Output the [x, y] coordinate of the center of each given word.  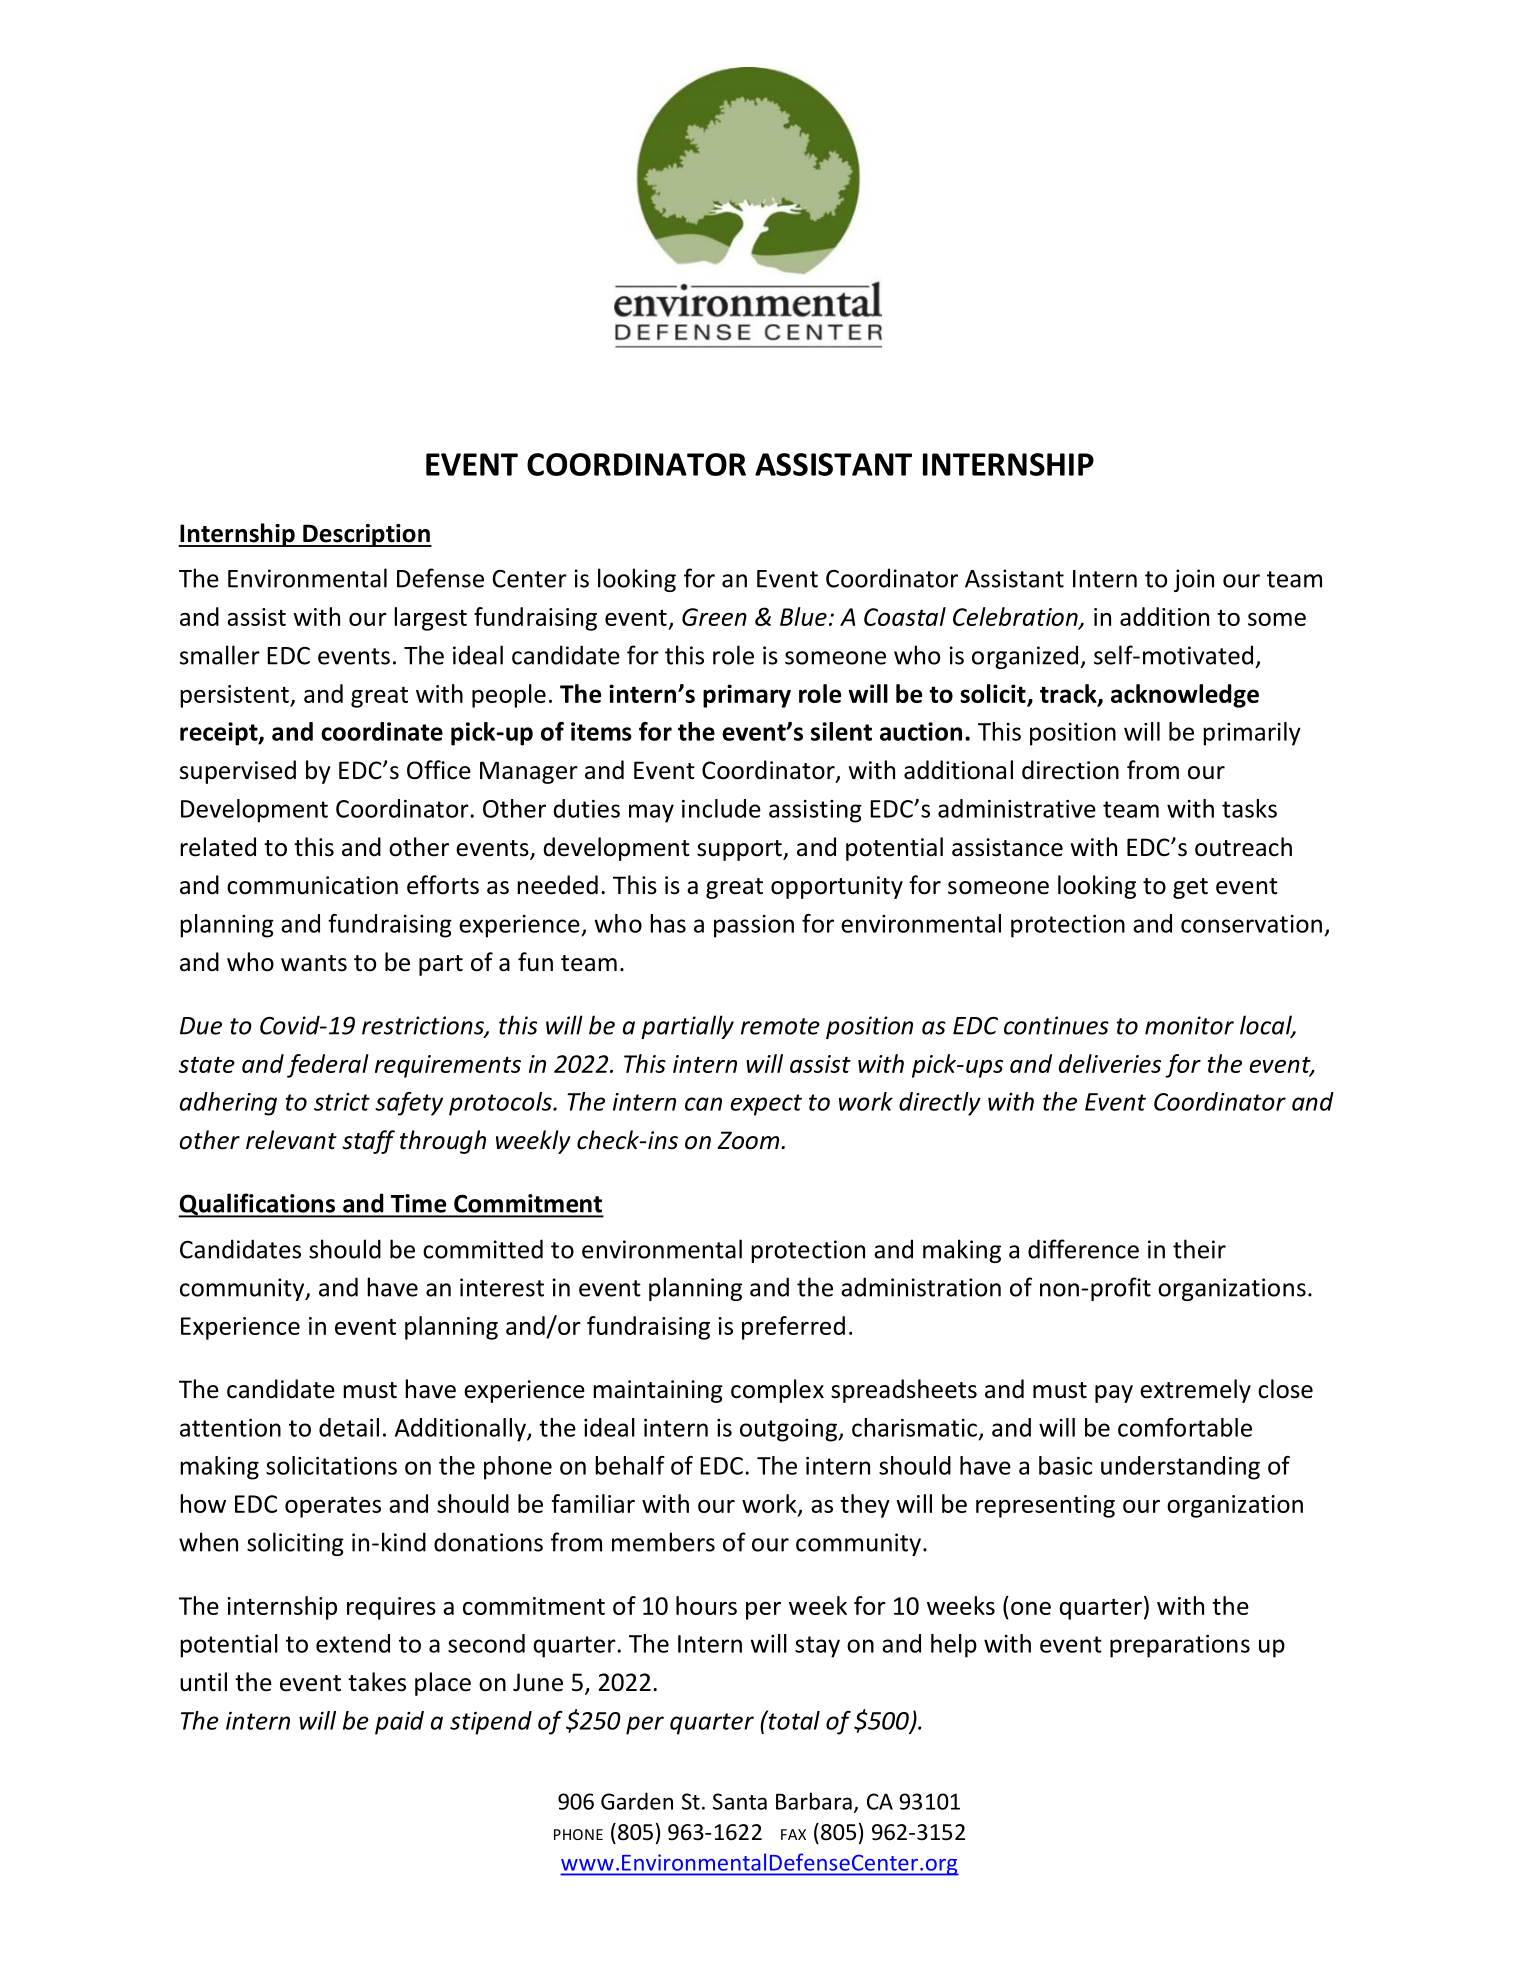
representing [1045, 1506]
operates [333, 1507]
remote [780, 1026]
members [663, 1542]
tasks [1249, 808]
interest [502, 1287]
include [721, 808]
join [1194, 580]
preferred [793, 1328]
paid [399, 1723]
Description [366, 535]
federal [328, 1066]
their [1199, 1249]
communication [312, 885]
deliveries [1110, 1063]
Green [714, 617]
